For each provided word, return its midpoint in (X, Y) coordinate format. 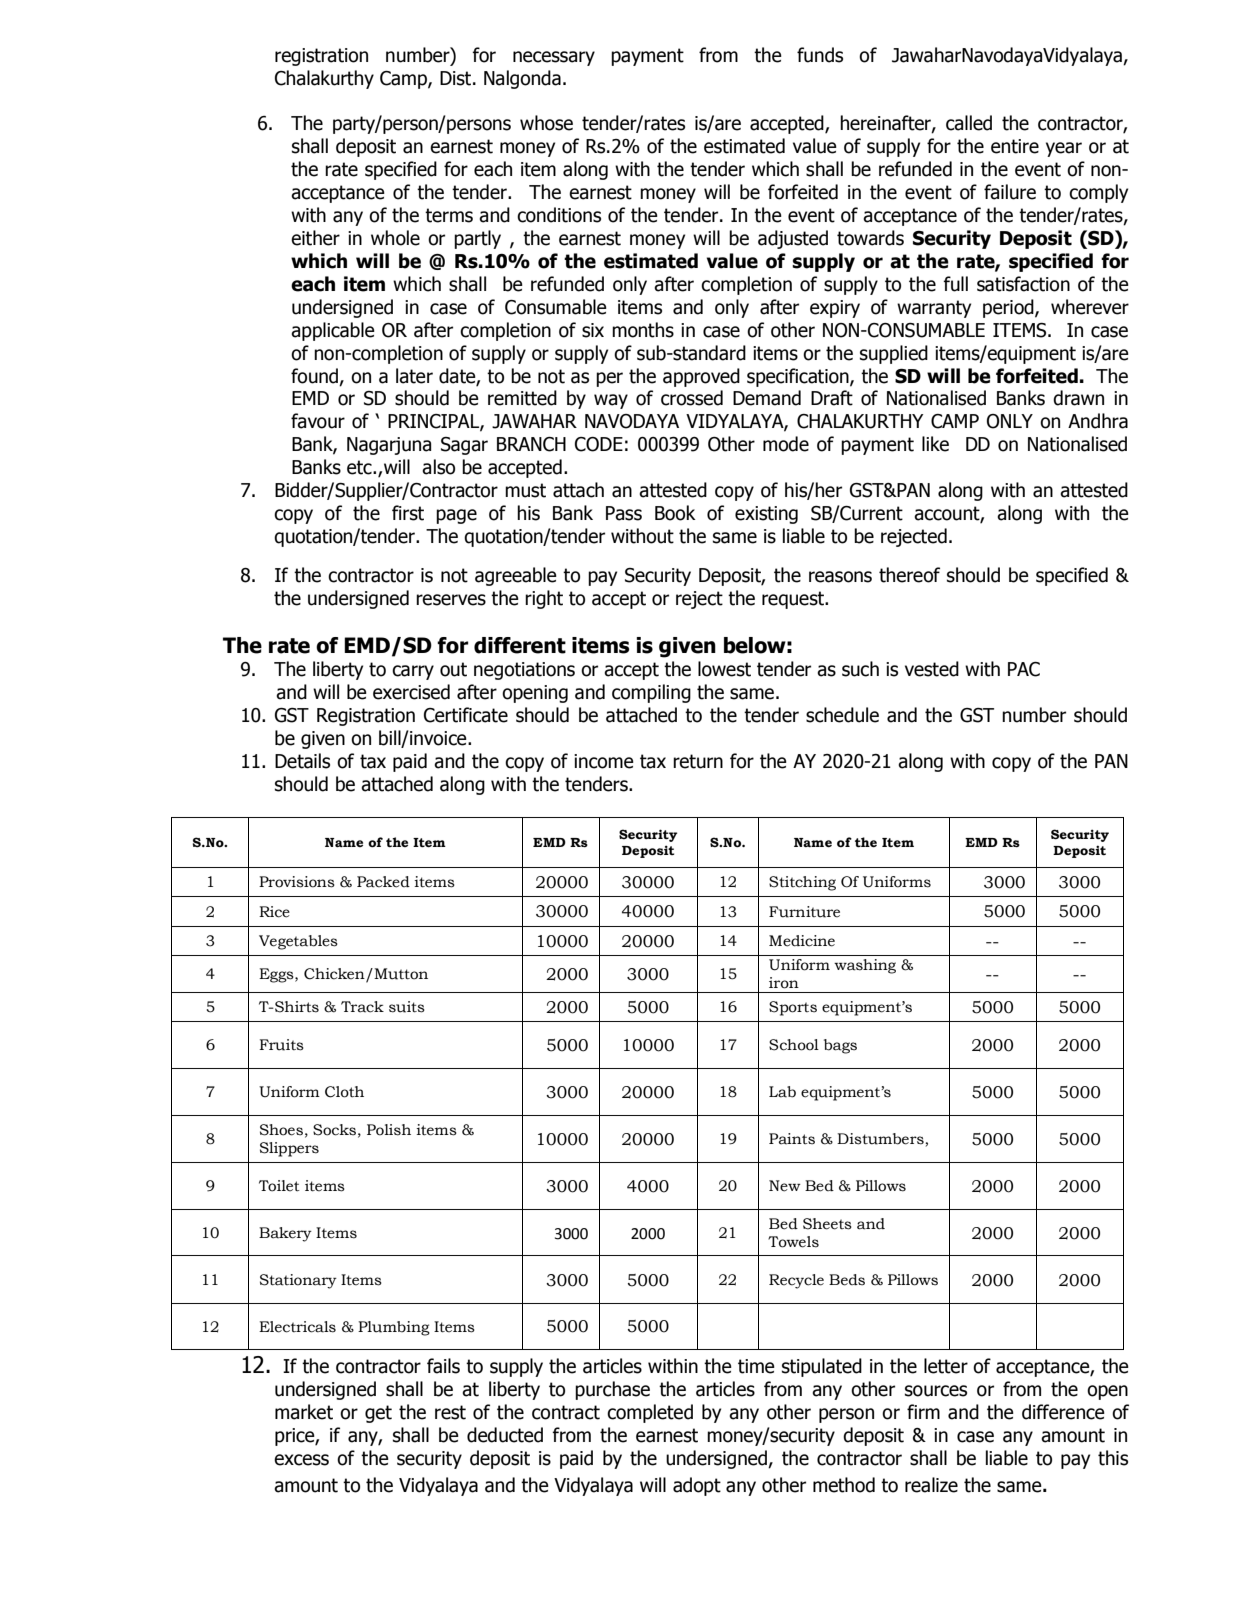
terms (449, 215)
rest (450, 1412)
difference (1063, 1412)
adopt (697, 1486)
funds (820, 55)
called (969, 123)
